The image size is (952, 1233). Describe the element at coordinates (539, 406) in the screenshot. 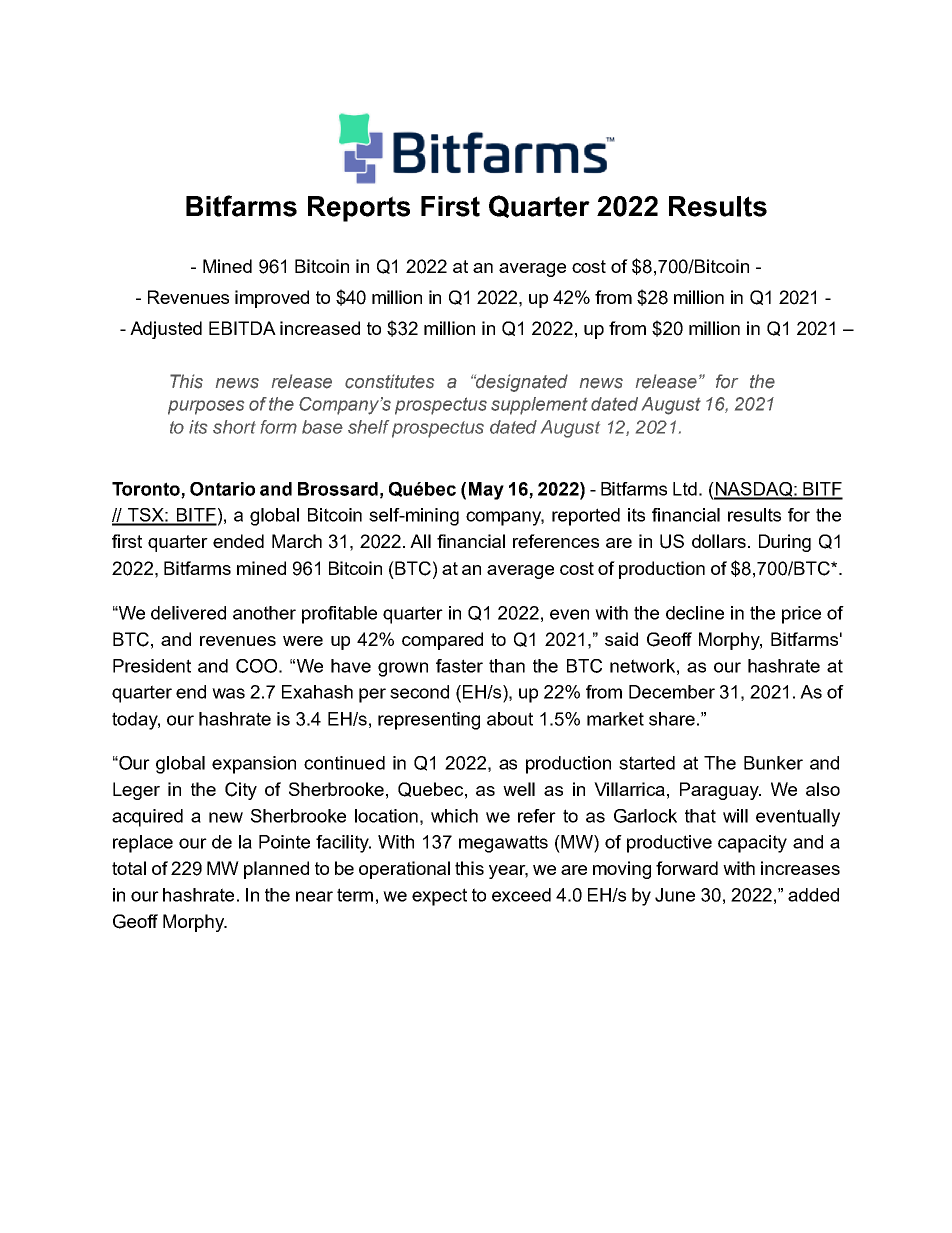

I see `supplement` at that location.
